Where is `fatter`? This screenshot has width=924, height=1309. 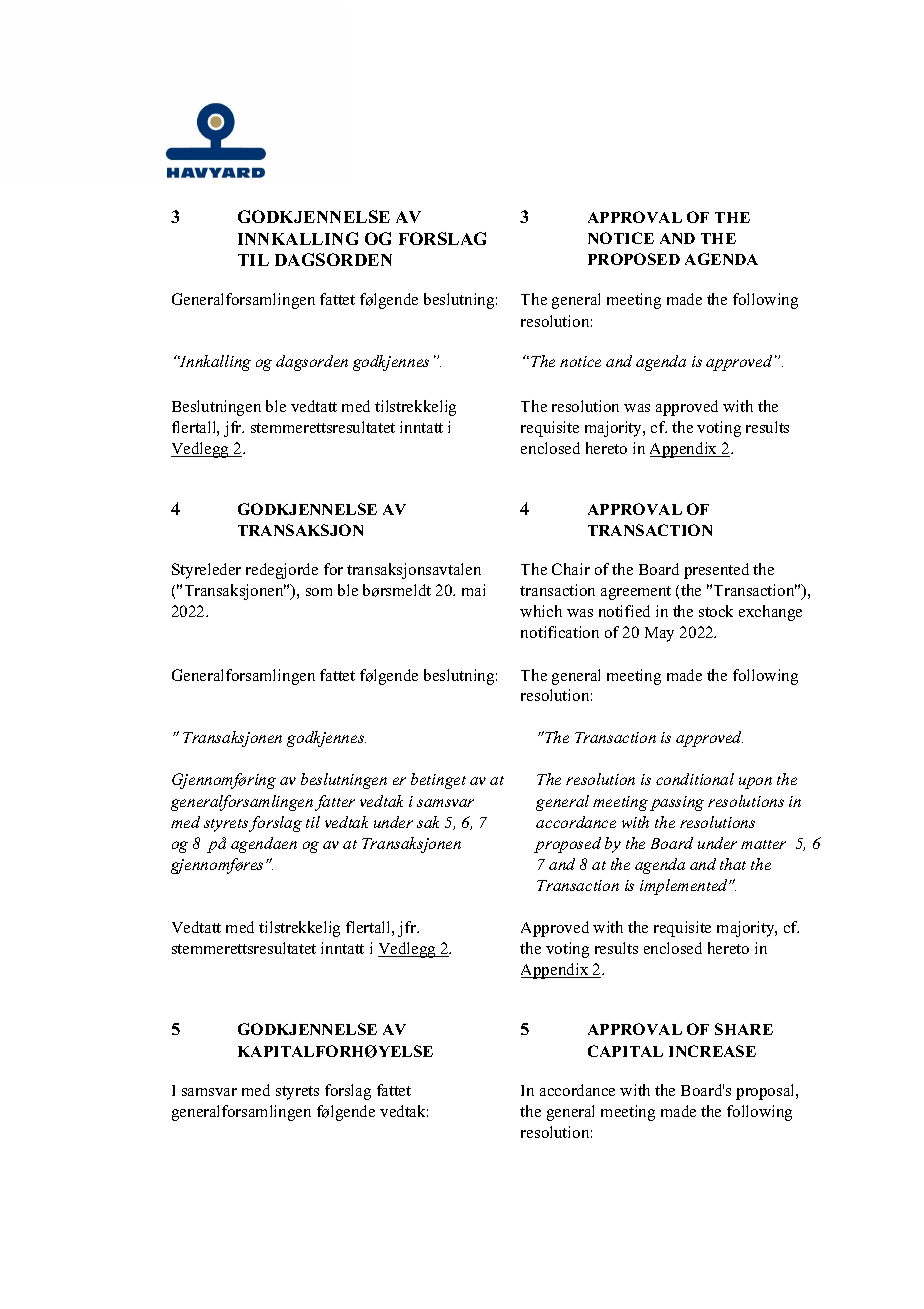
fatter is located at coordinates (335, 803).
